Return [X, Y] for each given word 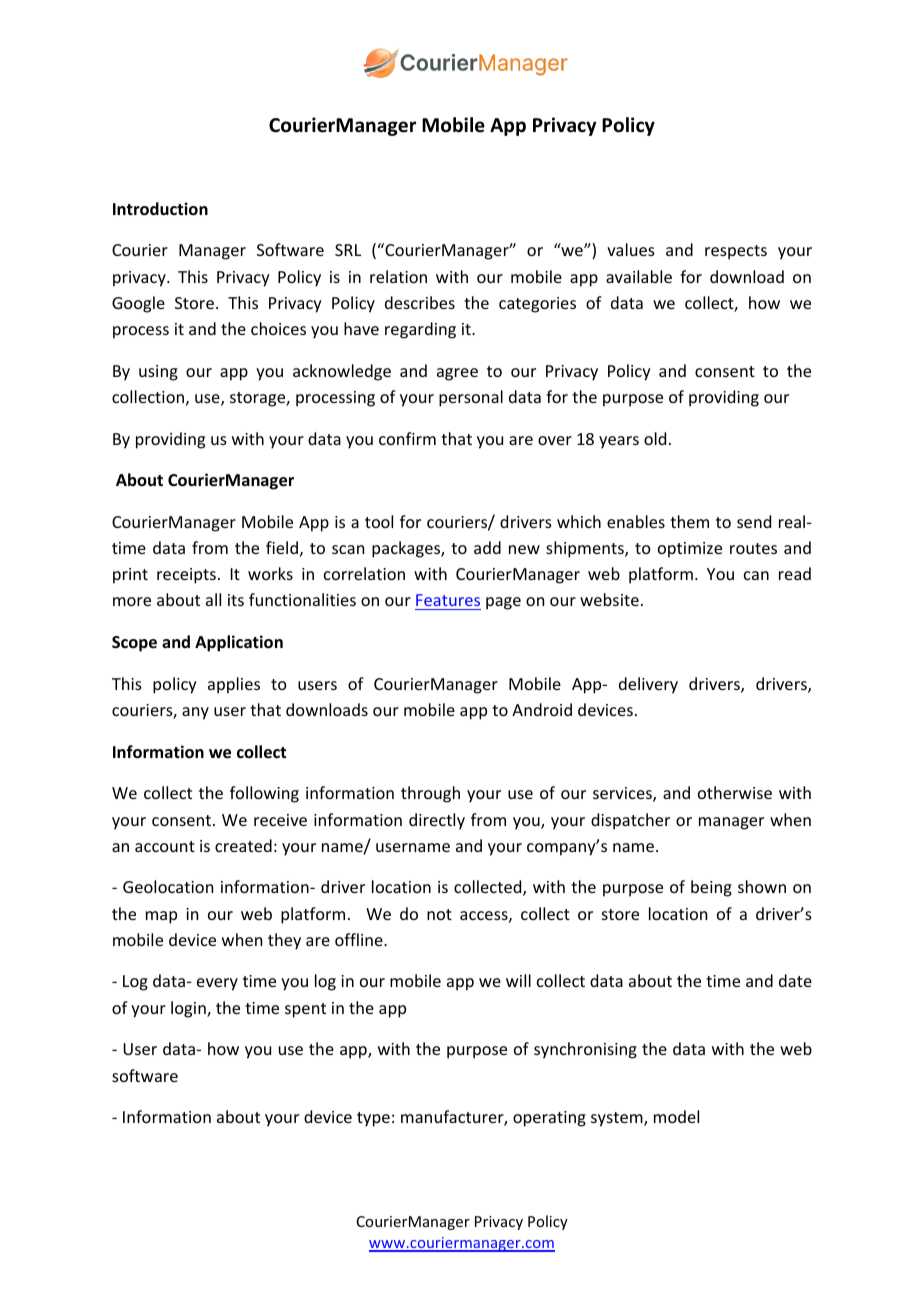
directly [437, 821]
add [487, 547]
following [264, 794]
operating [549, 1119]
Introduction [160, 209]
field [282, 547]
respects [736, 252]
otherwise [735, 792]
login [189, 1009]
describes [420, 302]
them [689, 521]
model [676, 1116]
